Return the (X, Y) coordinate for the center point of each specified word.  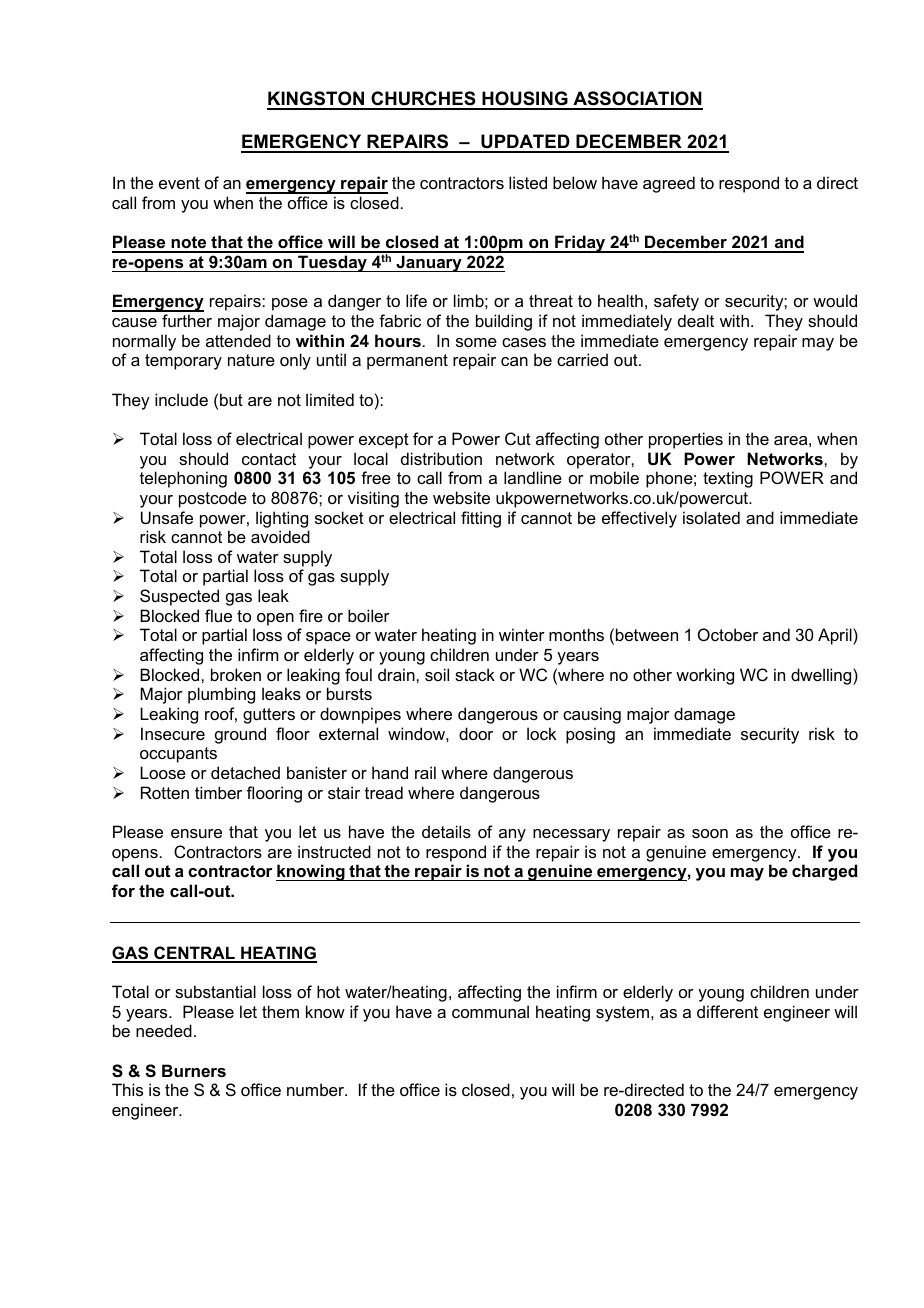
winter (522, 634)
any (512, 835)
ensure (196, 833)
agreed (669, 184)
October (728, 634)
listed (528, 182)
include (181, 399)
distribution (441, 458)
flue (218, 615)
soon (710, 833)
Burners (194, 1070)
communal (490, 1011)
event (179, 183)
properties (686, 440)
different (727, 1011)
